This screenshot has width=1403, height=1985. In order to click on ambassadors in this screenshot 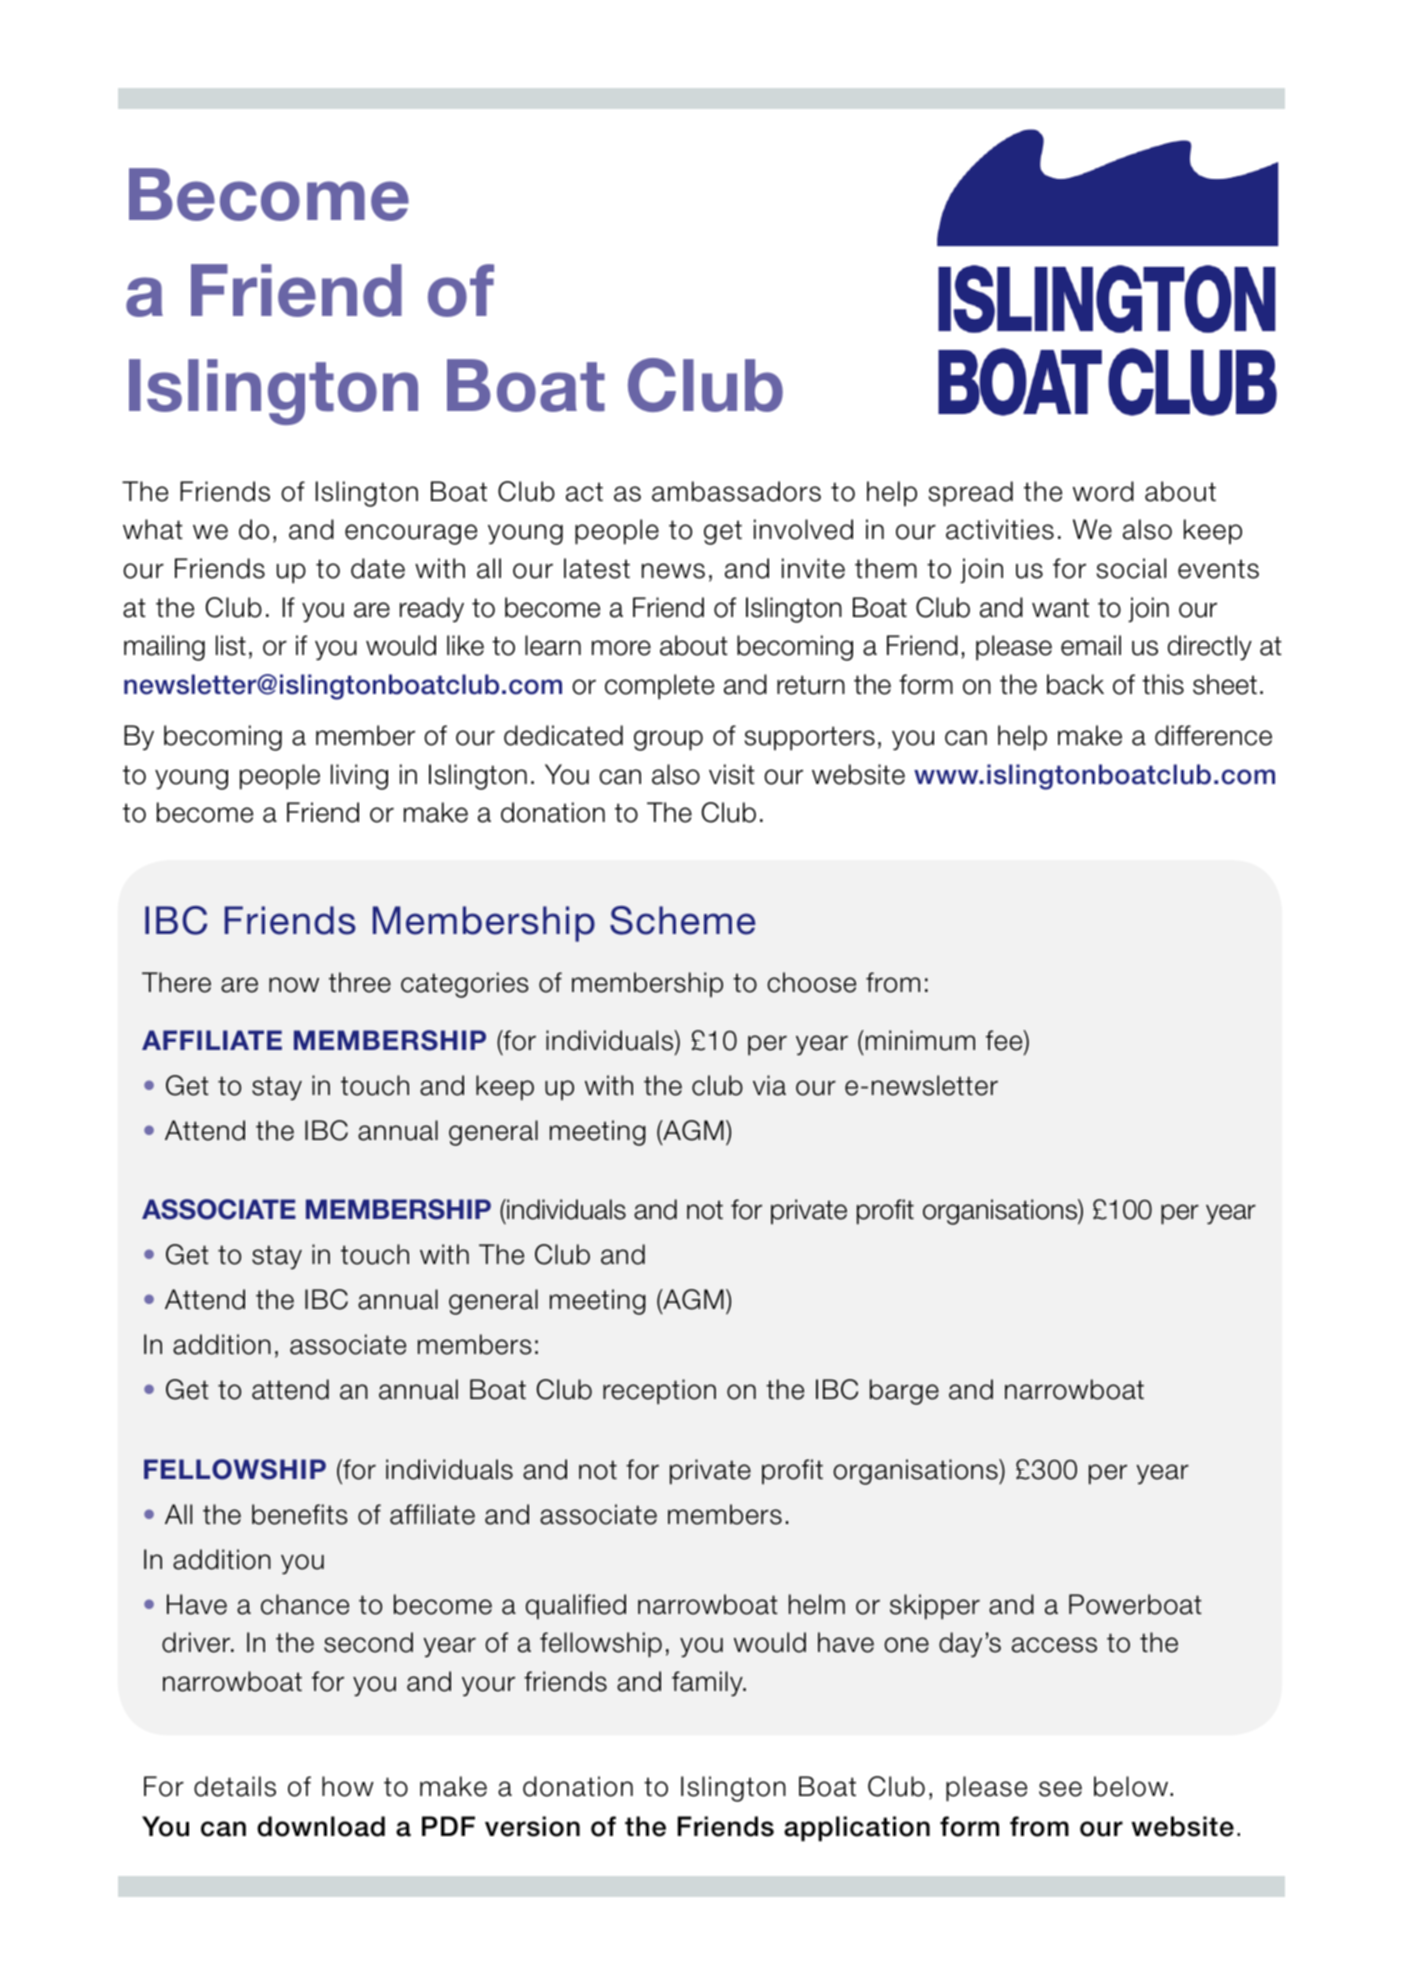, I will do `click(736, 491)`.
